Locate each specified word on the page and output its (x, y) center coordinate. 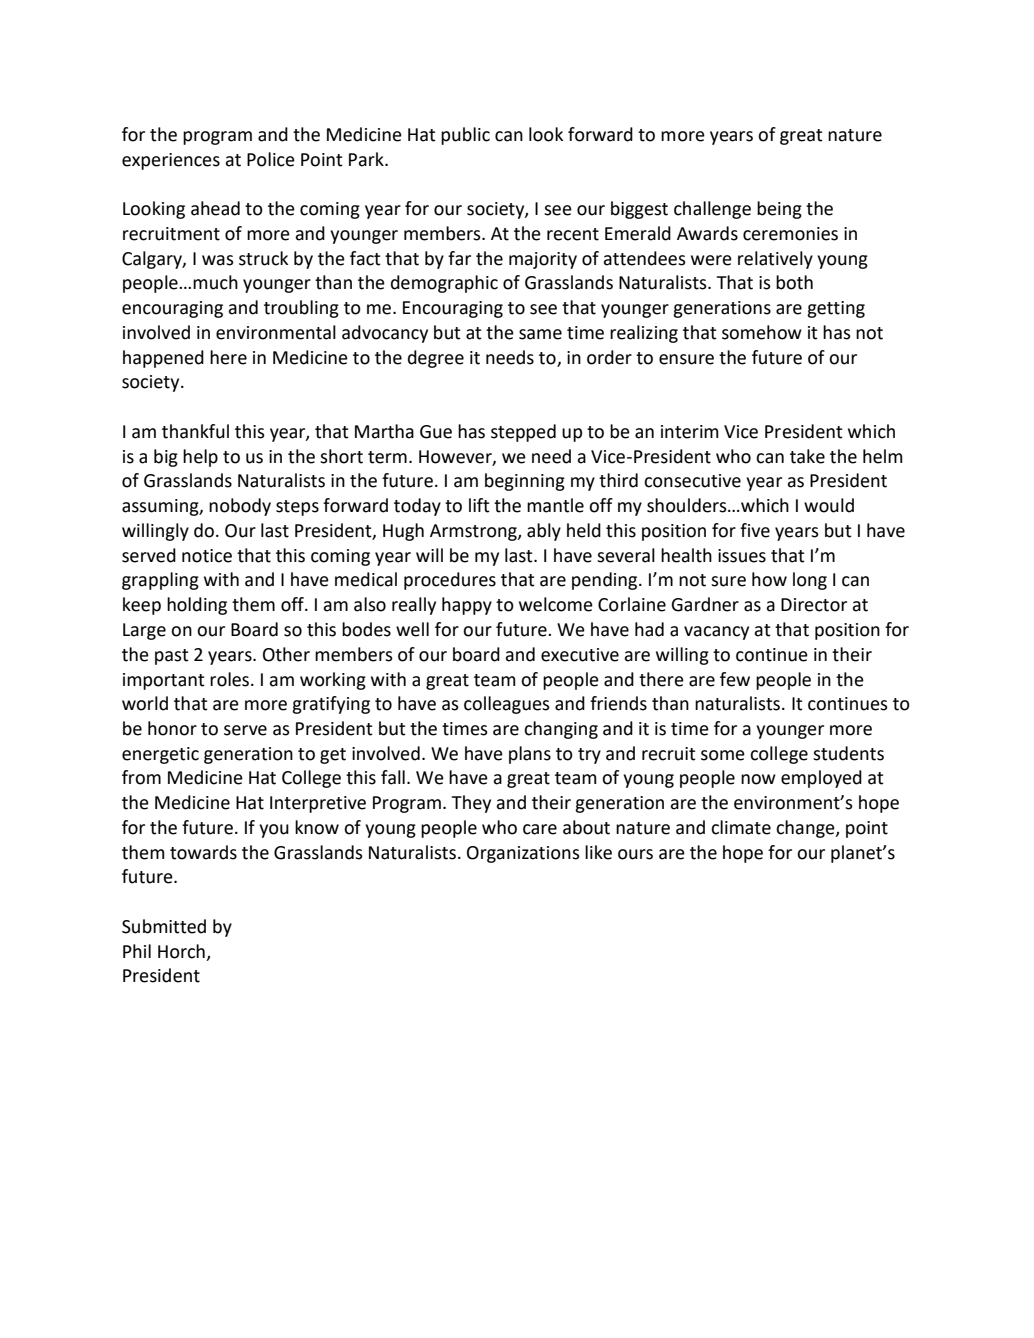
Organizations (523, 854)
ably (544, 532)
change (806, 829)
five (755, 530)
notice (207, 556)
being (779, 210)
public (465, 136)
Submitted (164, 926)
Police (271, 159)
